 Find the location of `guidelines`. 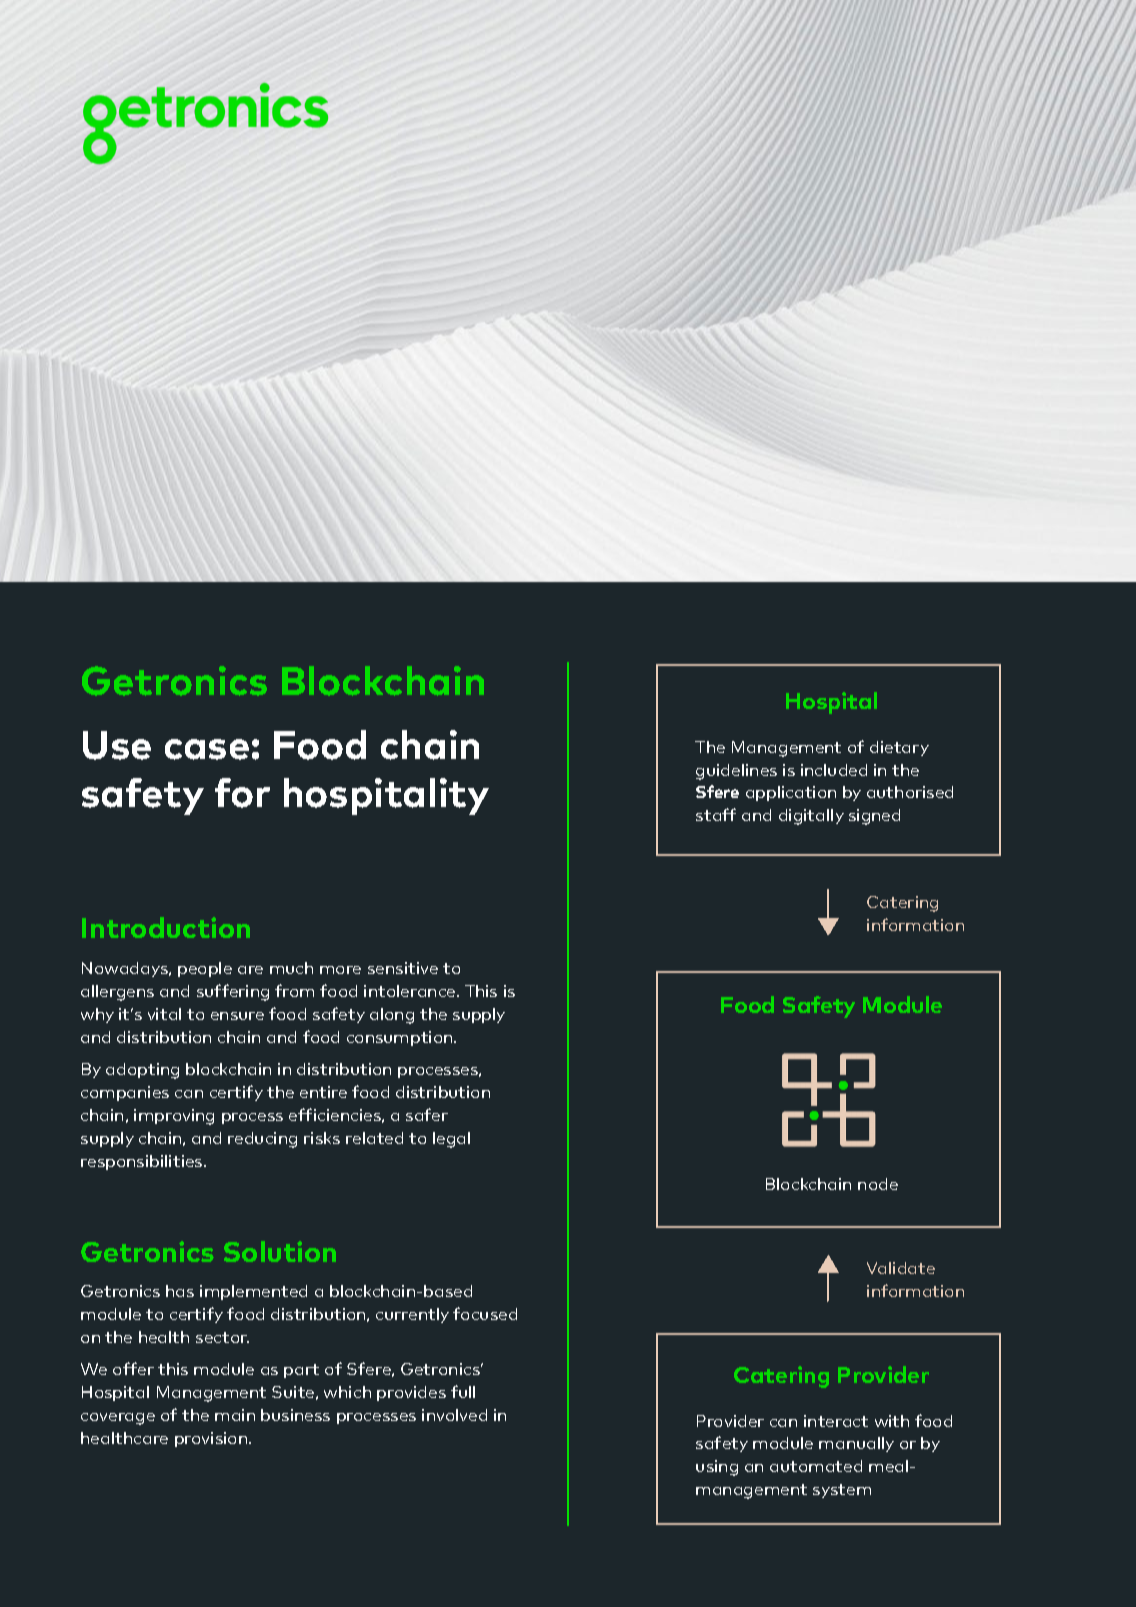

guidelines is located at coordinates (736, 772).
